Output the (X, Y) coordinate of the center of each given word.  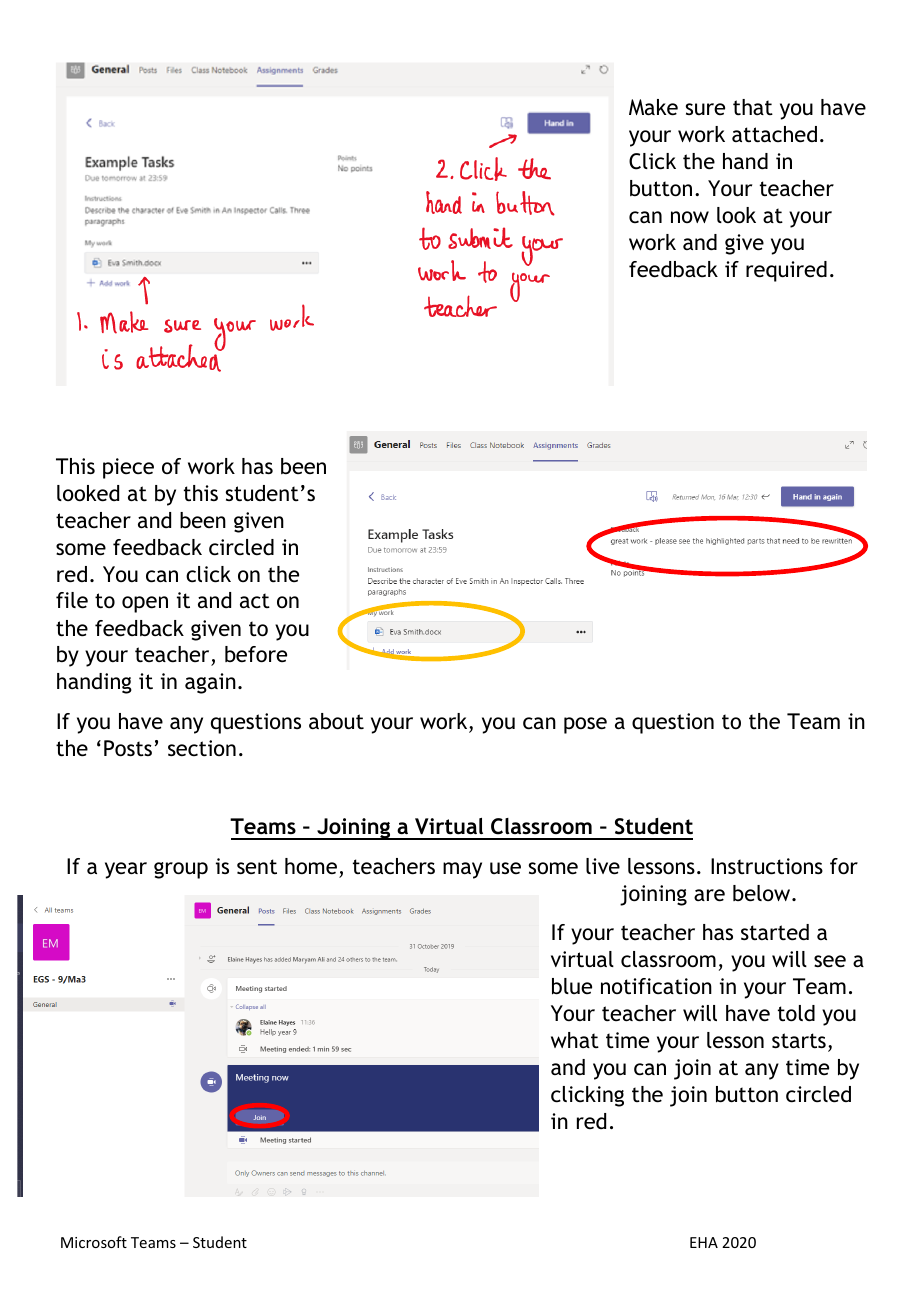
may (462, 870)
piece (128, 468)
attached (774, 134)
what (575, 1040)
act (255, 601)
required (786, 271)
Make (653, 107)
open (145, 604)
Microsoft (94, 1242)
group (181, 870)
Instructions (767, 866)
